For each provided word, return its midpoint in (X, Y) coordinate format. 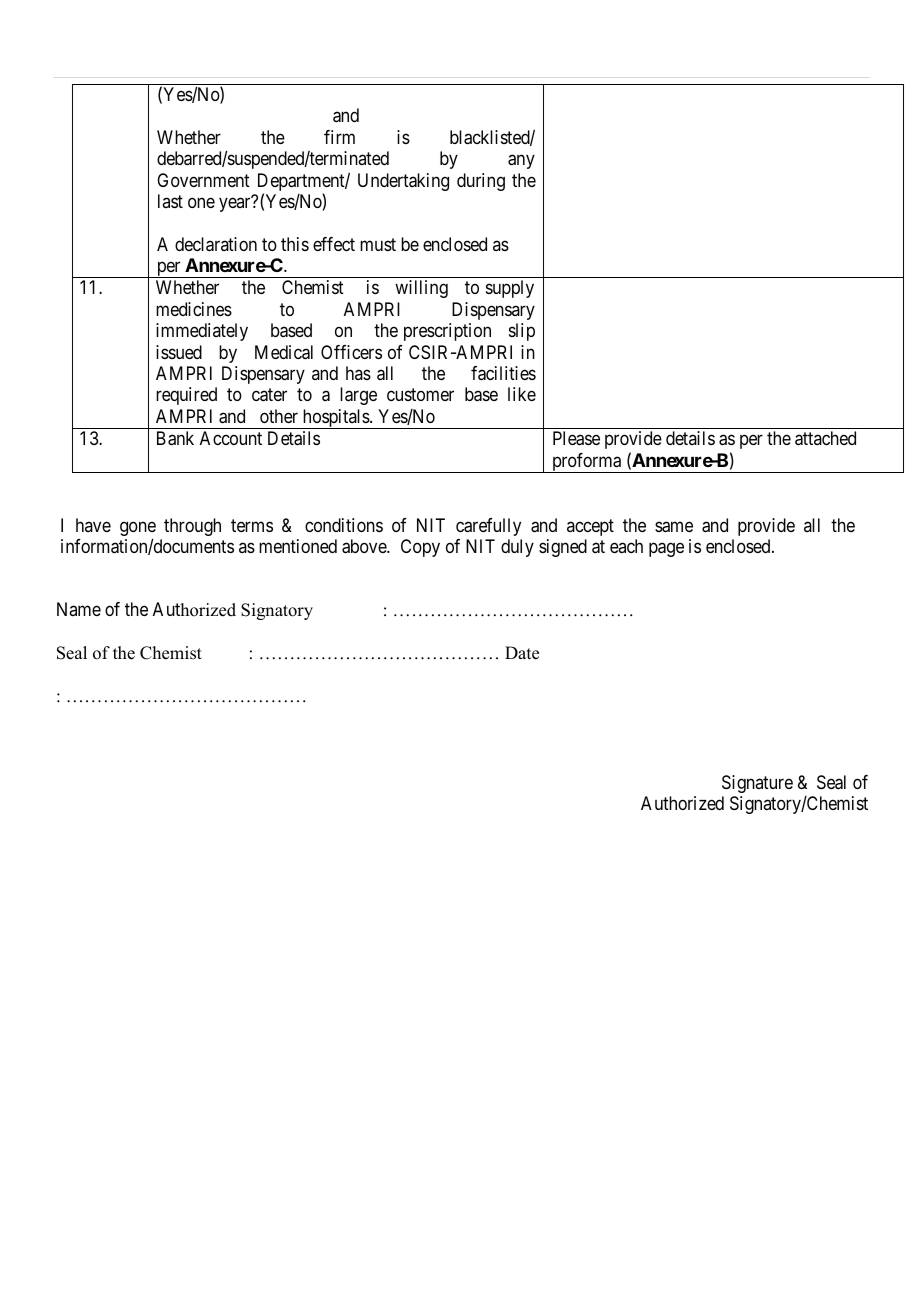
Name (79, 609)
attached (825, 438)
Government (203, 180)
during (481, 182)
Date (522, 653)
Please (576, 438)
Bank (175, 438)
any (521, 162)
